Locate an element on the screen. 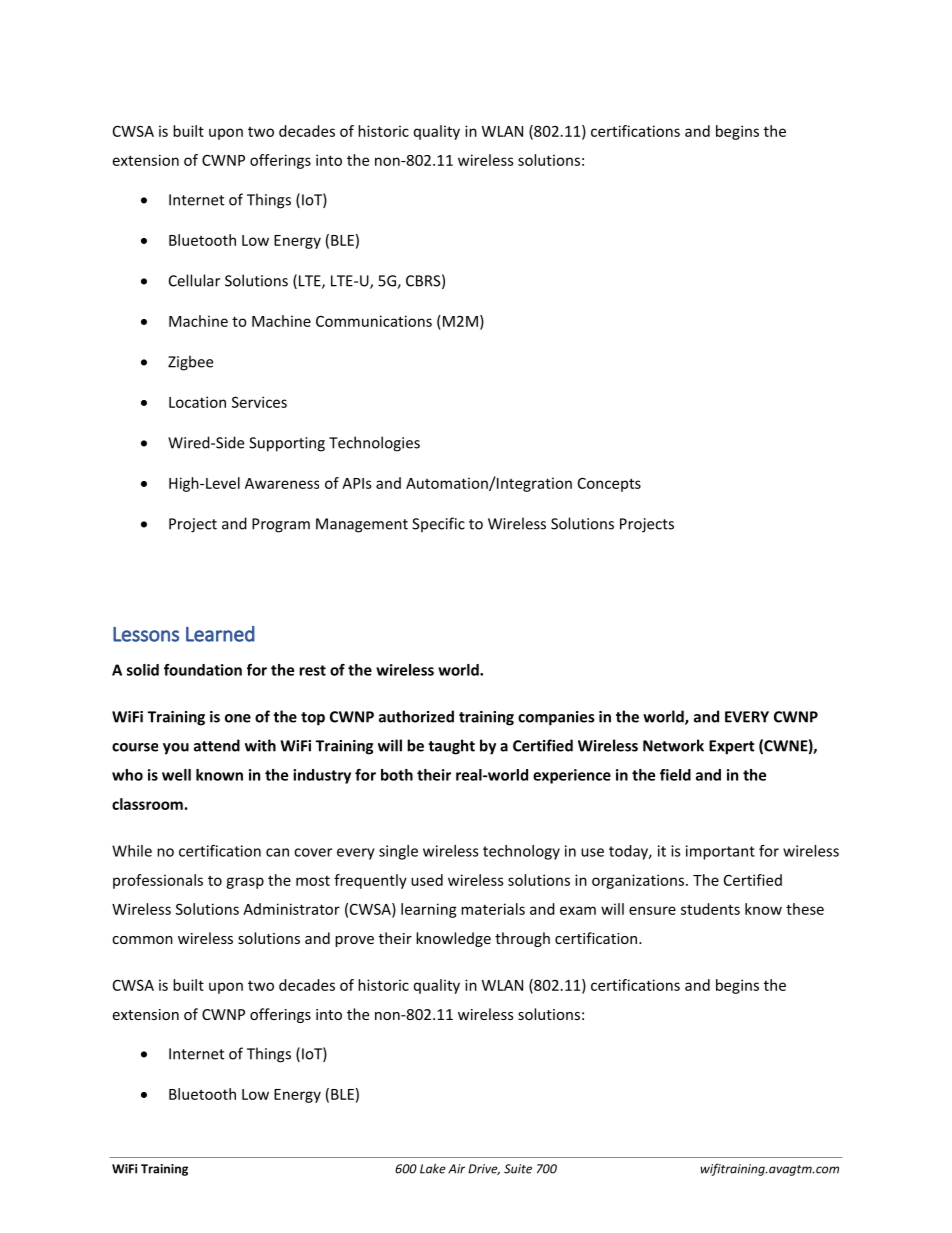 This screenshot has width=952, height=1233. Cellular is located at coordinates (194, 280).
